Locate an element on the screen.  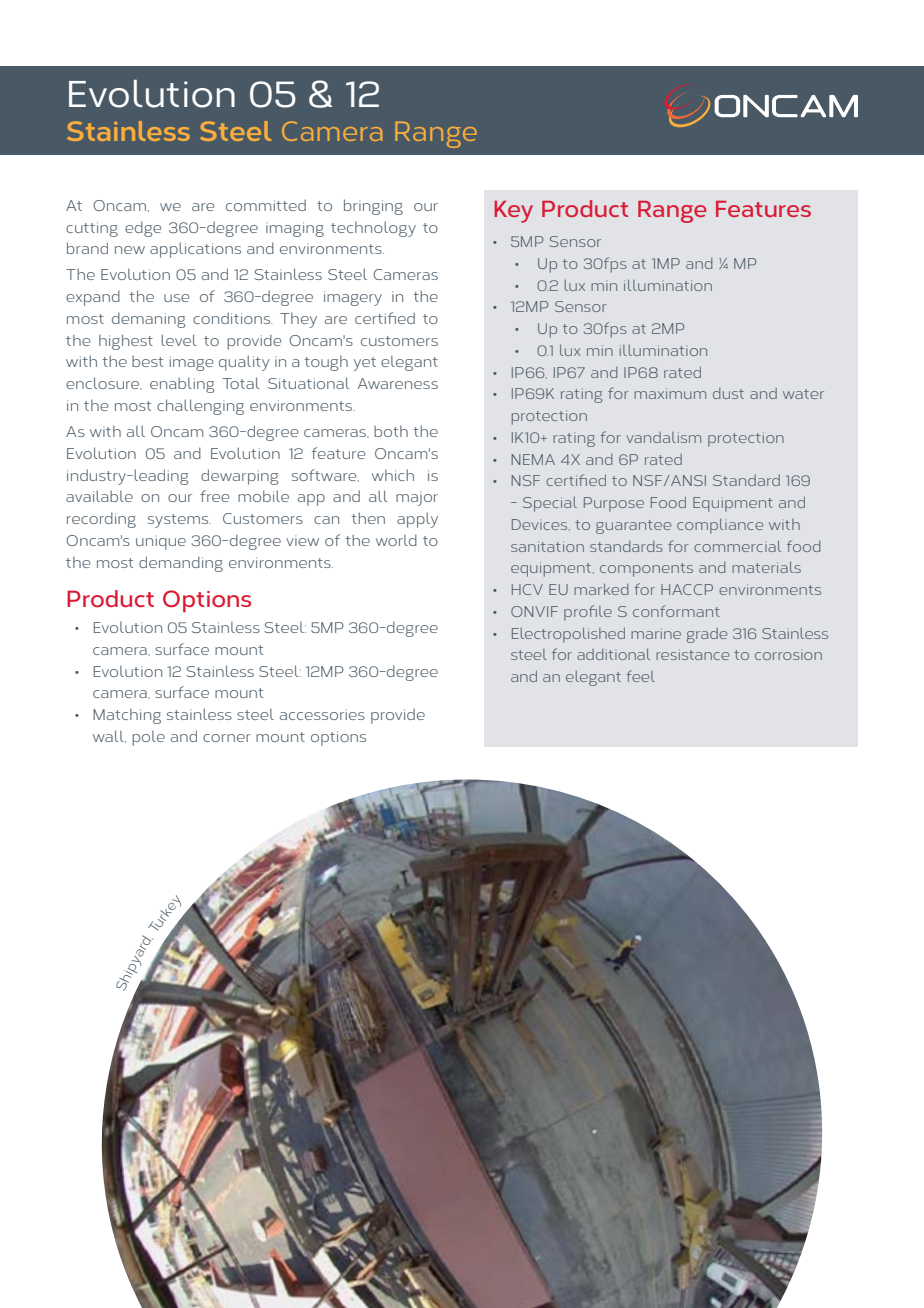
Matching is located at coordinates (127, 716).
